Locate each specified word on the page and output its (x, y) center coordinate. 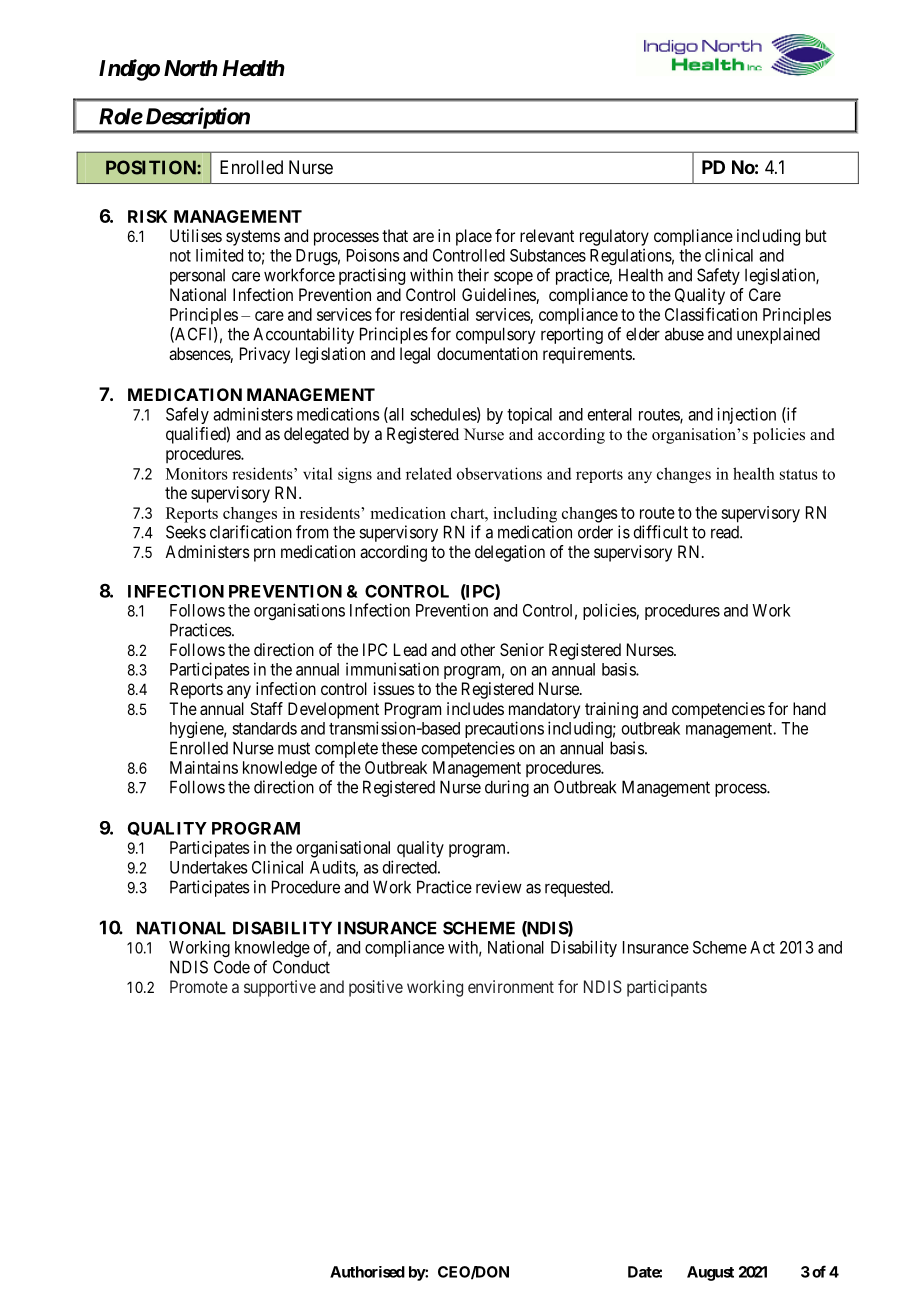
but (816, 235)
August (710, 1273)
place (474, 237)
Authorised (367, 1272)
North (191, 68)
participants (667, 988)
